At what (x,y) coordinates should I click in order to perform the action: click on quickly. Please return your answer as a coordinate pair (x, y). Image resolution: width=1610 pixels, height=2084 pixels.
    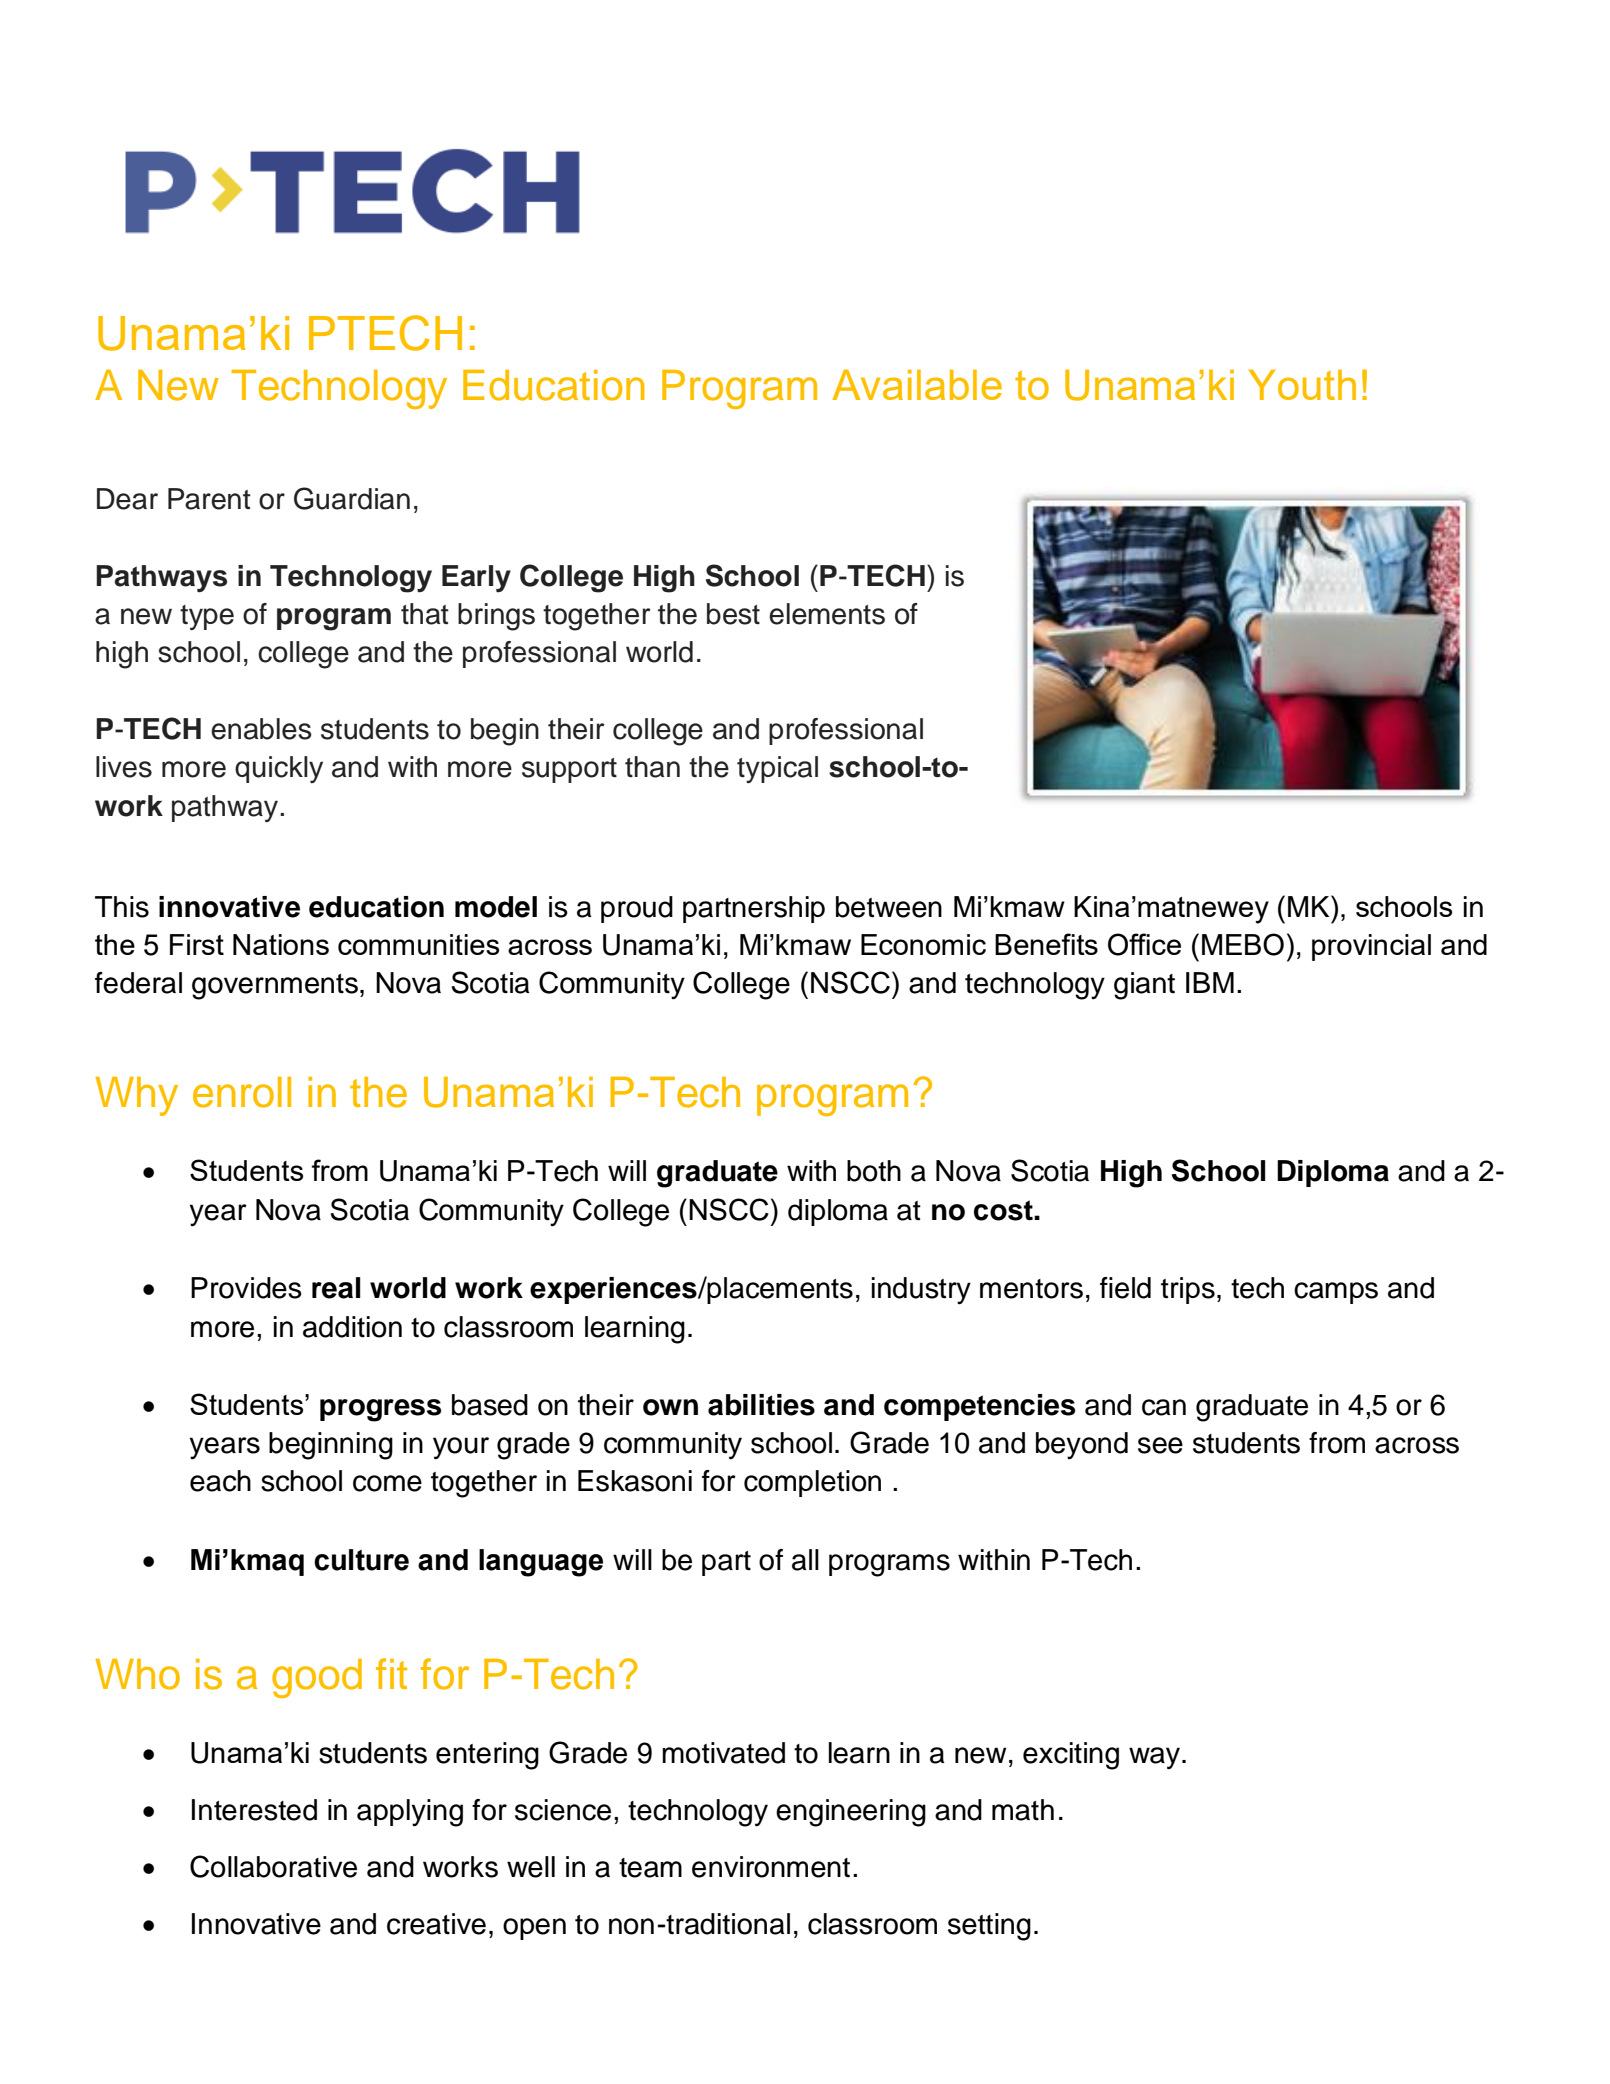
    Looking at the image, I should click on (279, 769).
